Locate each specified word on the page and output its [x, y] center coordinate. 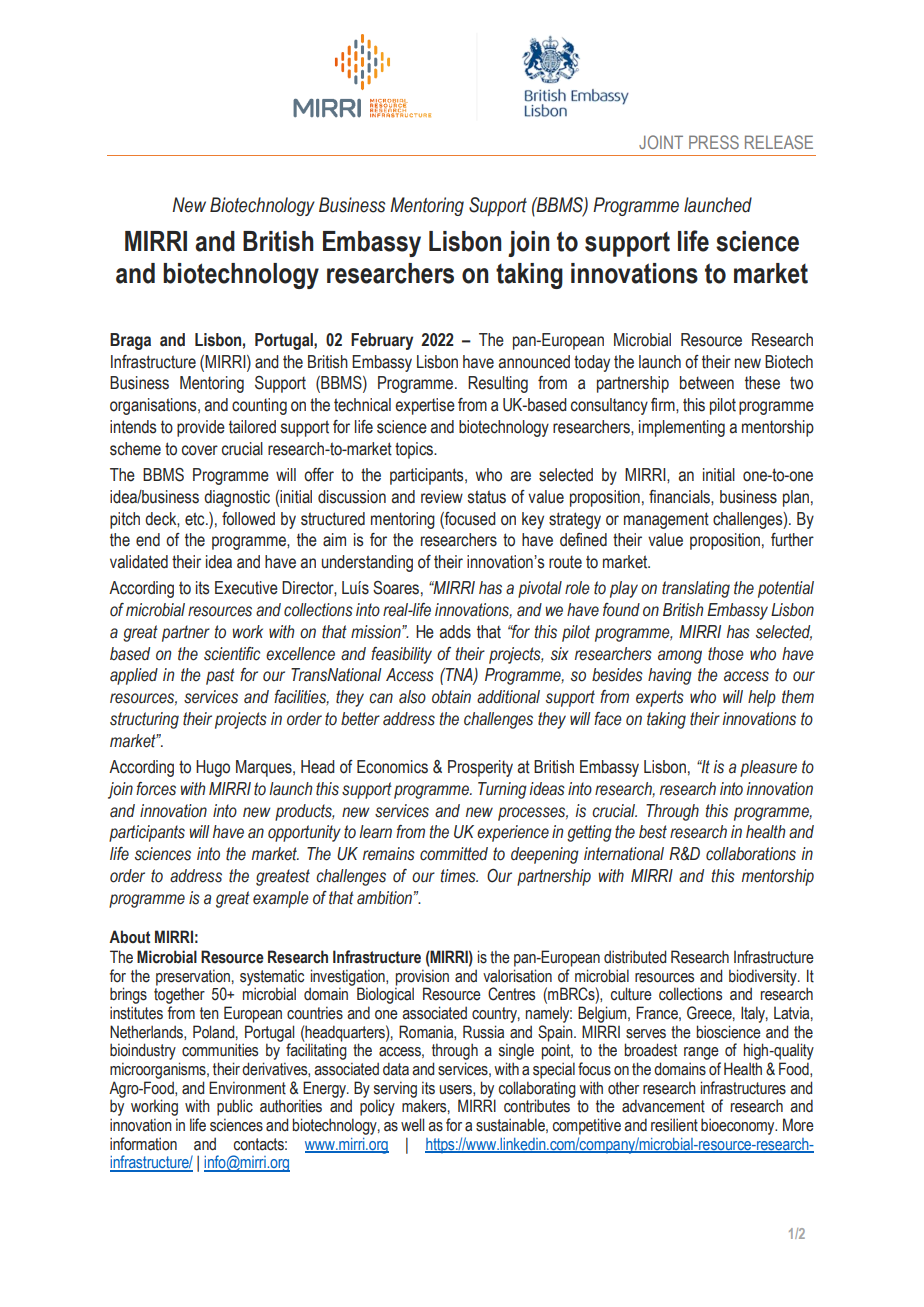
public [235, 1107]
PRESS [714, 142]
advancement [663, 1106]
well [412, 1125]
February [382, 341]
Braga [130, 341]
